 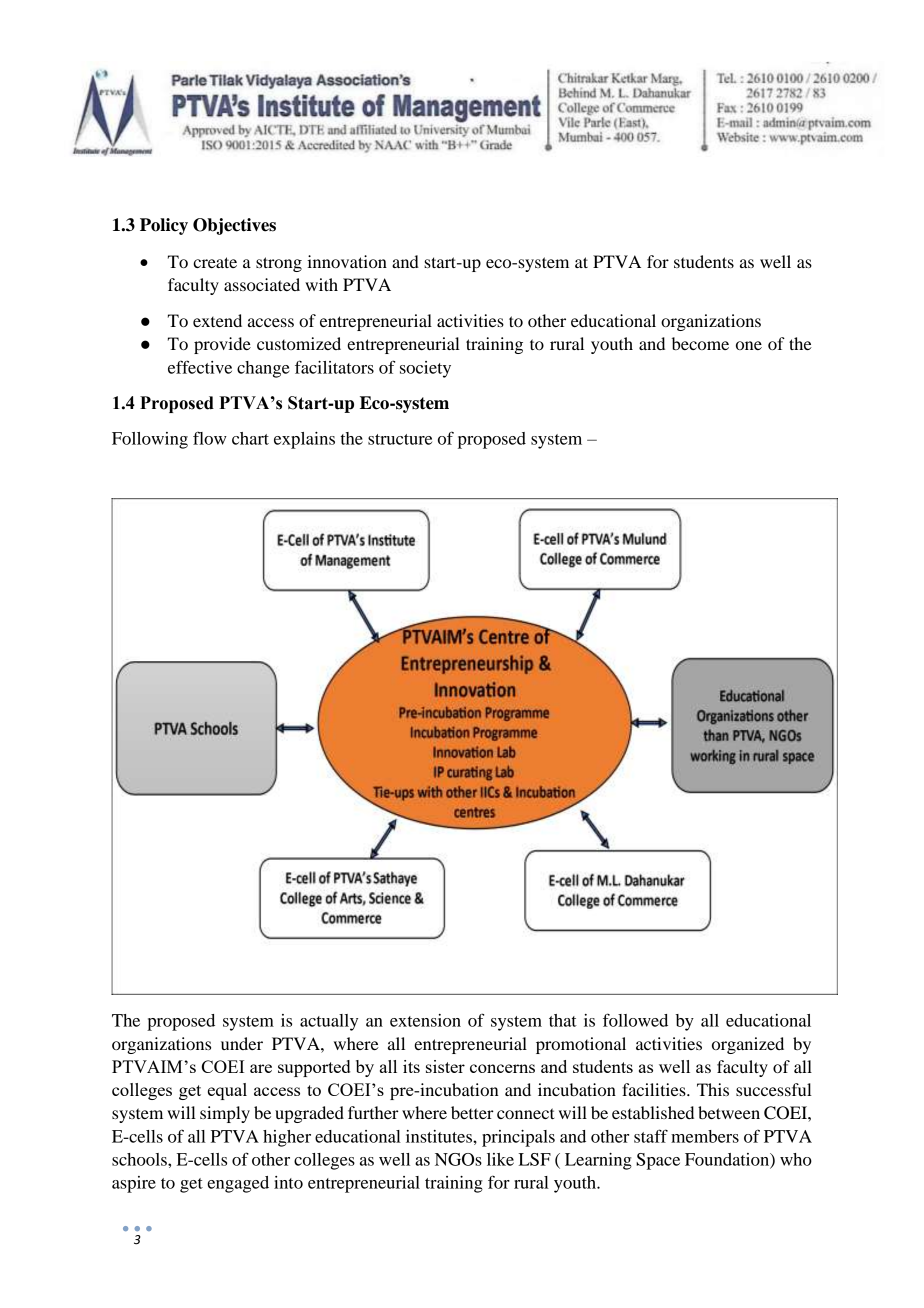 What do you see at coordinates (425, 1020) in the screenshot?
I see `extension` at bounding box center [425, 1020].
